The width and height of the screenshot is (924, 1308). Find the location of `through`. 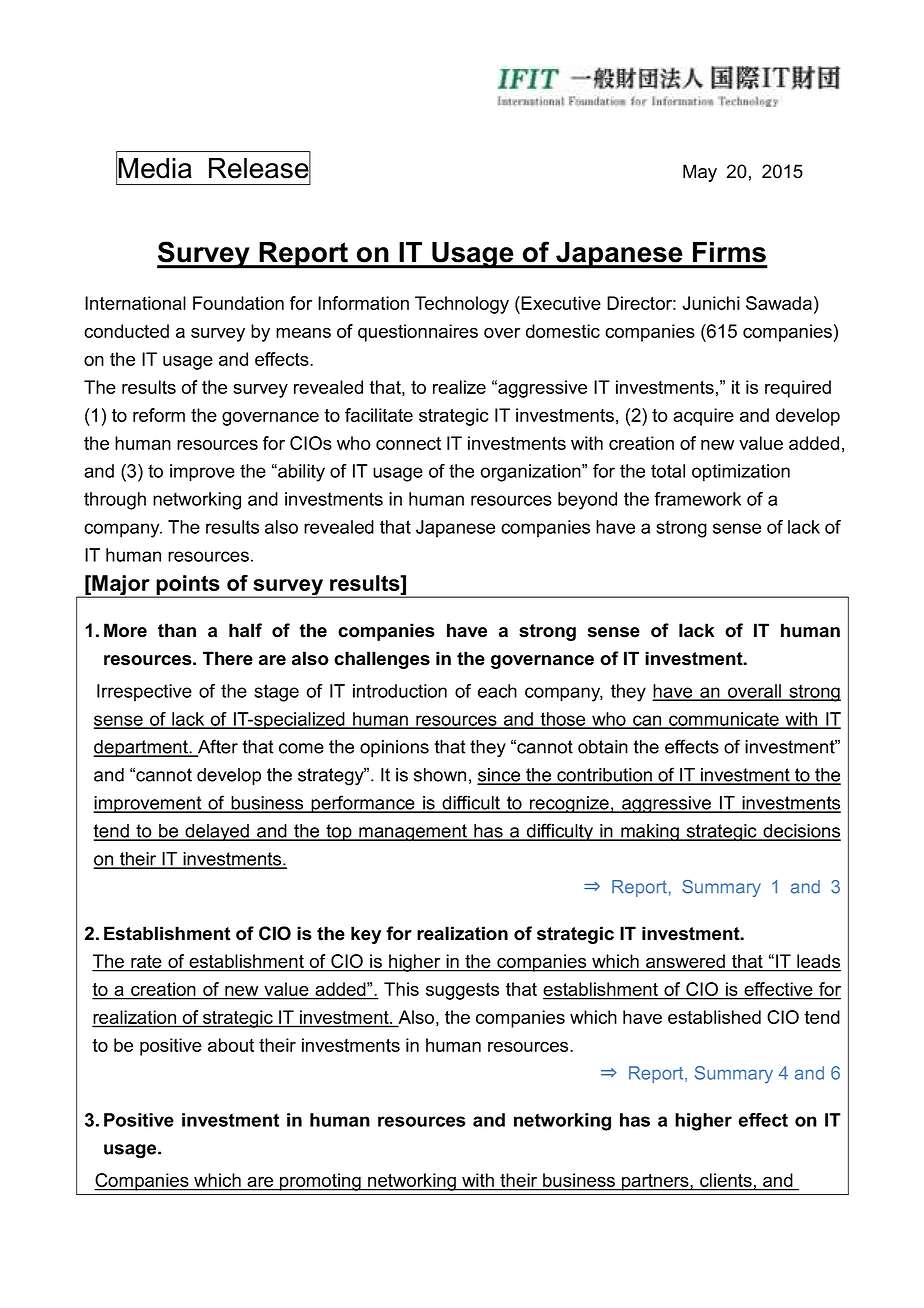

through is located at coordinates (115, 501).
